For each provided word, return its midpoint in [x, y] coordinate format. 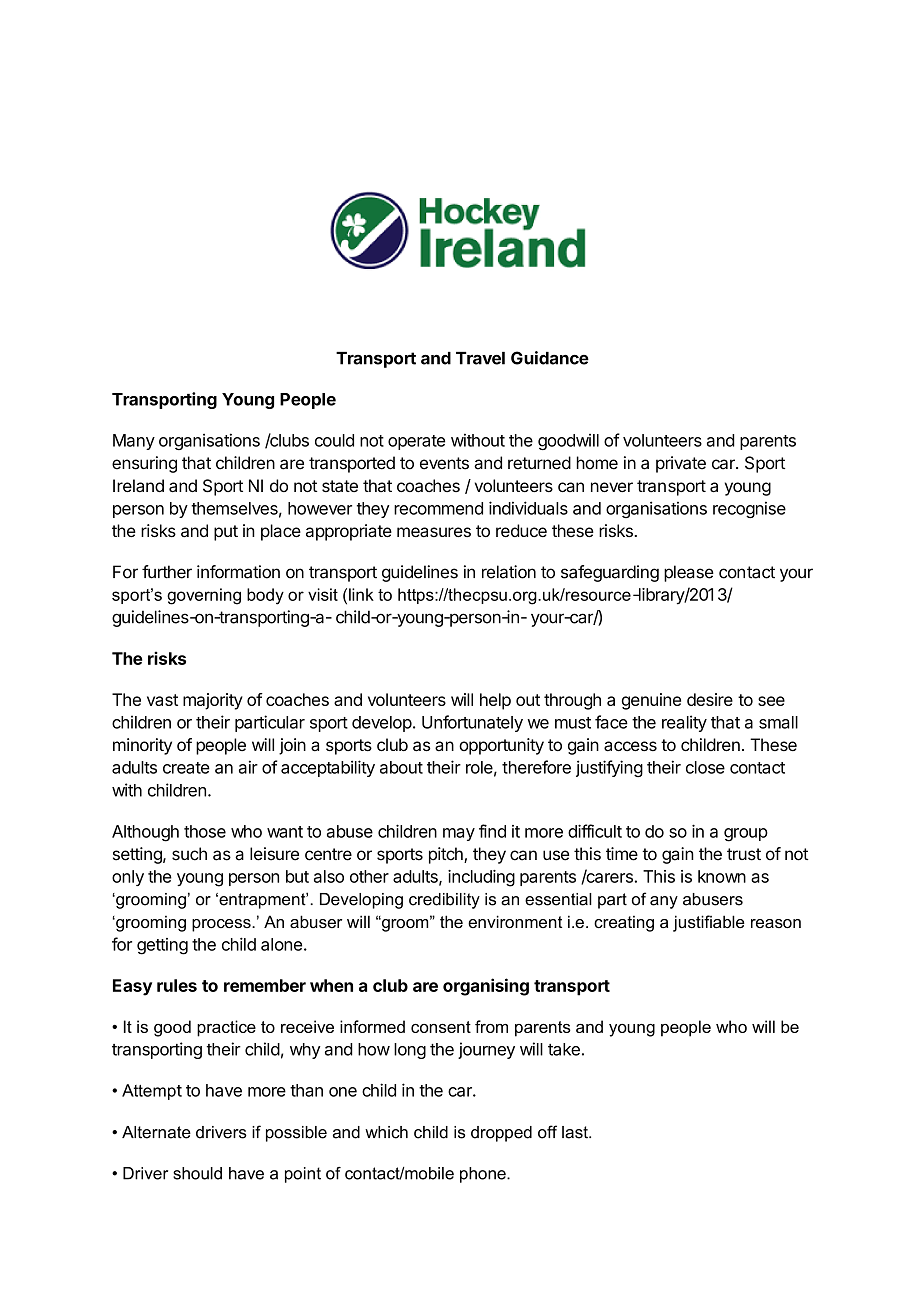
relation [509, 572]
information [238, 572]
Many [134, 442]
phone [484, 1175]
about [401, 767]
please [689, 573]
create [186, 768]
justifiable [709, 923]
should [197, 1173]
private [681, 464]
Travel [480, 358]
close [705, 767]
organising [486, 987]
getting [162, 946]
